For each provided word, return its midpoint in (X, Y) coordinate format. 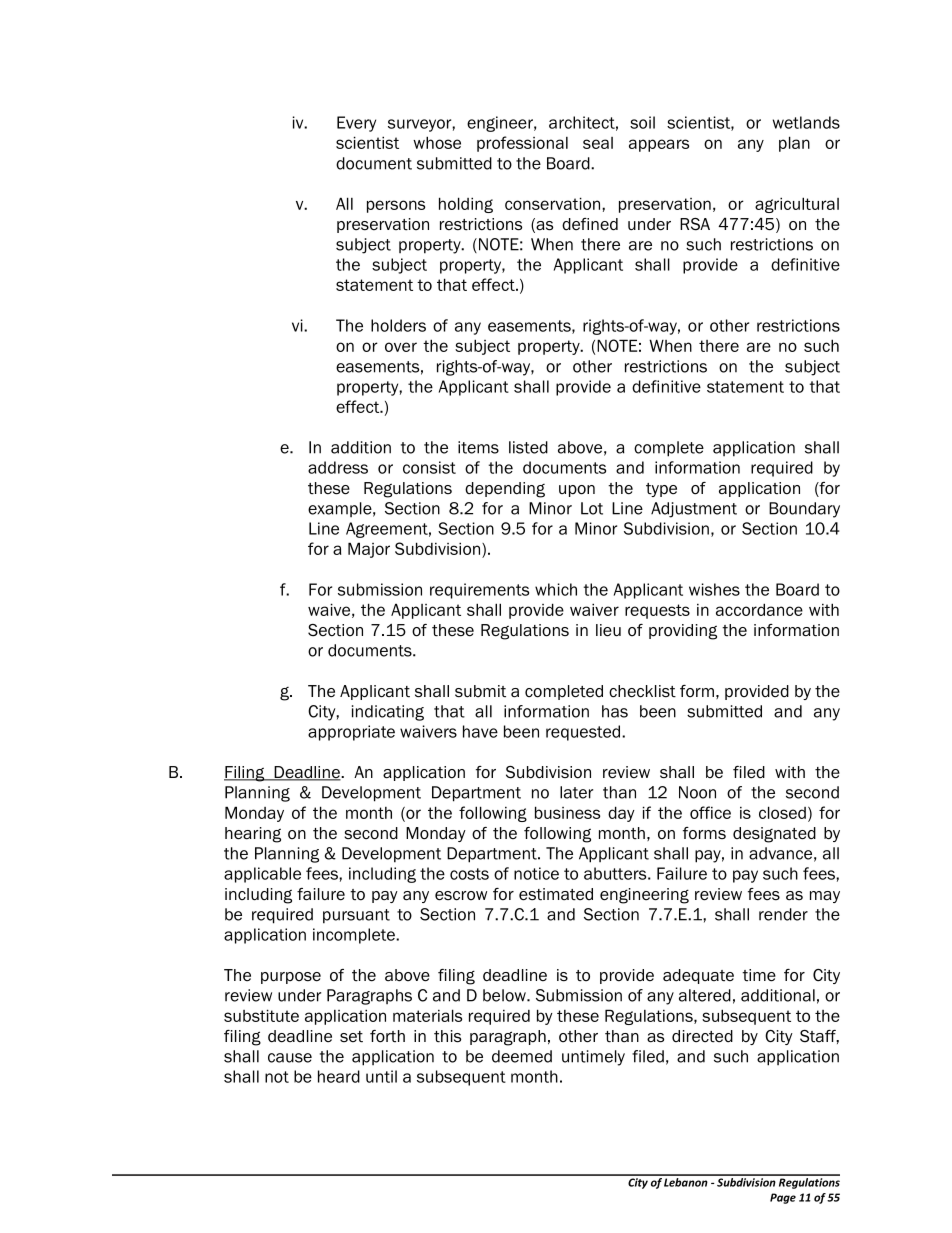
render (783, 914)
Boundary (804, 510)
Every (356, 124)
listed (528, 447)
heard (339, 1076)
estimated (556, 894)
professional (522, 144)
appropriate (351, 733)
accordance (759, 609)
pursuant (356, 916)
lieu (608, 630)
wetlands (806, 122)
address (338, 467)
